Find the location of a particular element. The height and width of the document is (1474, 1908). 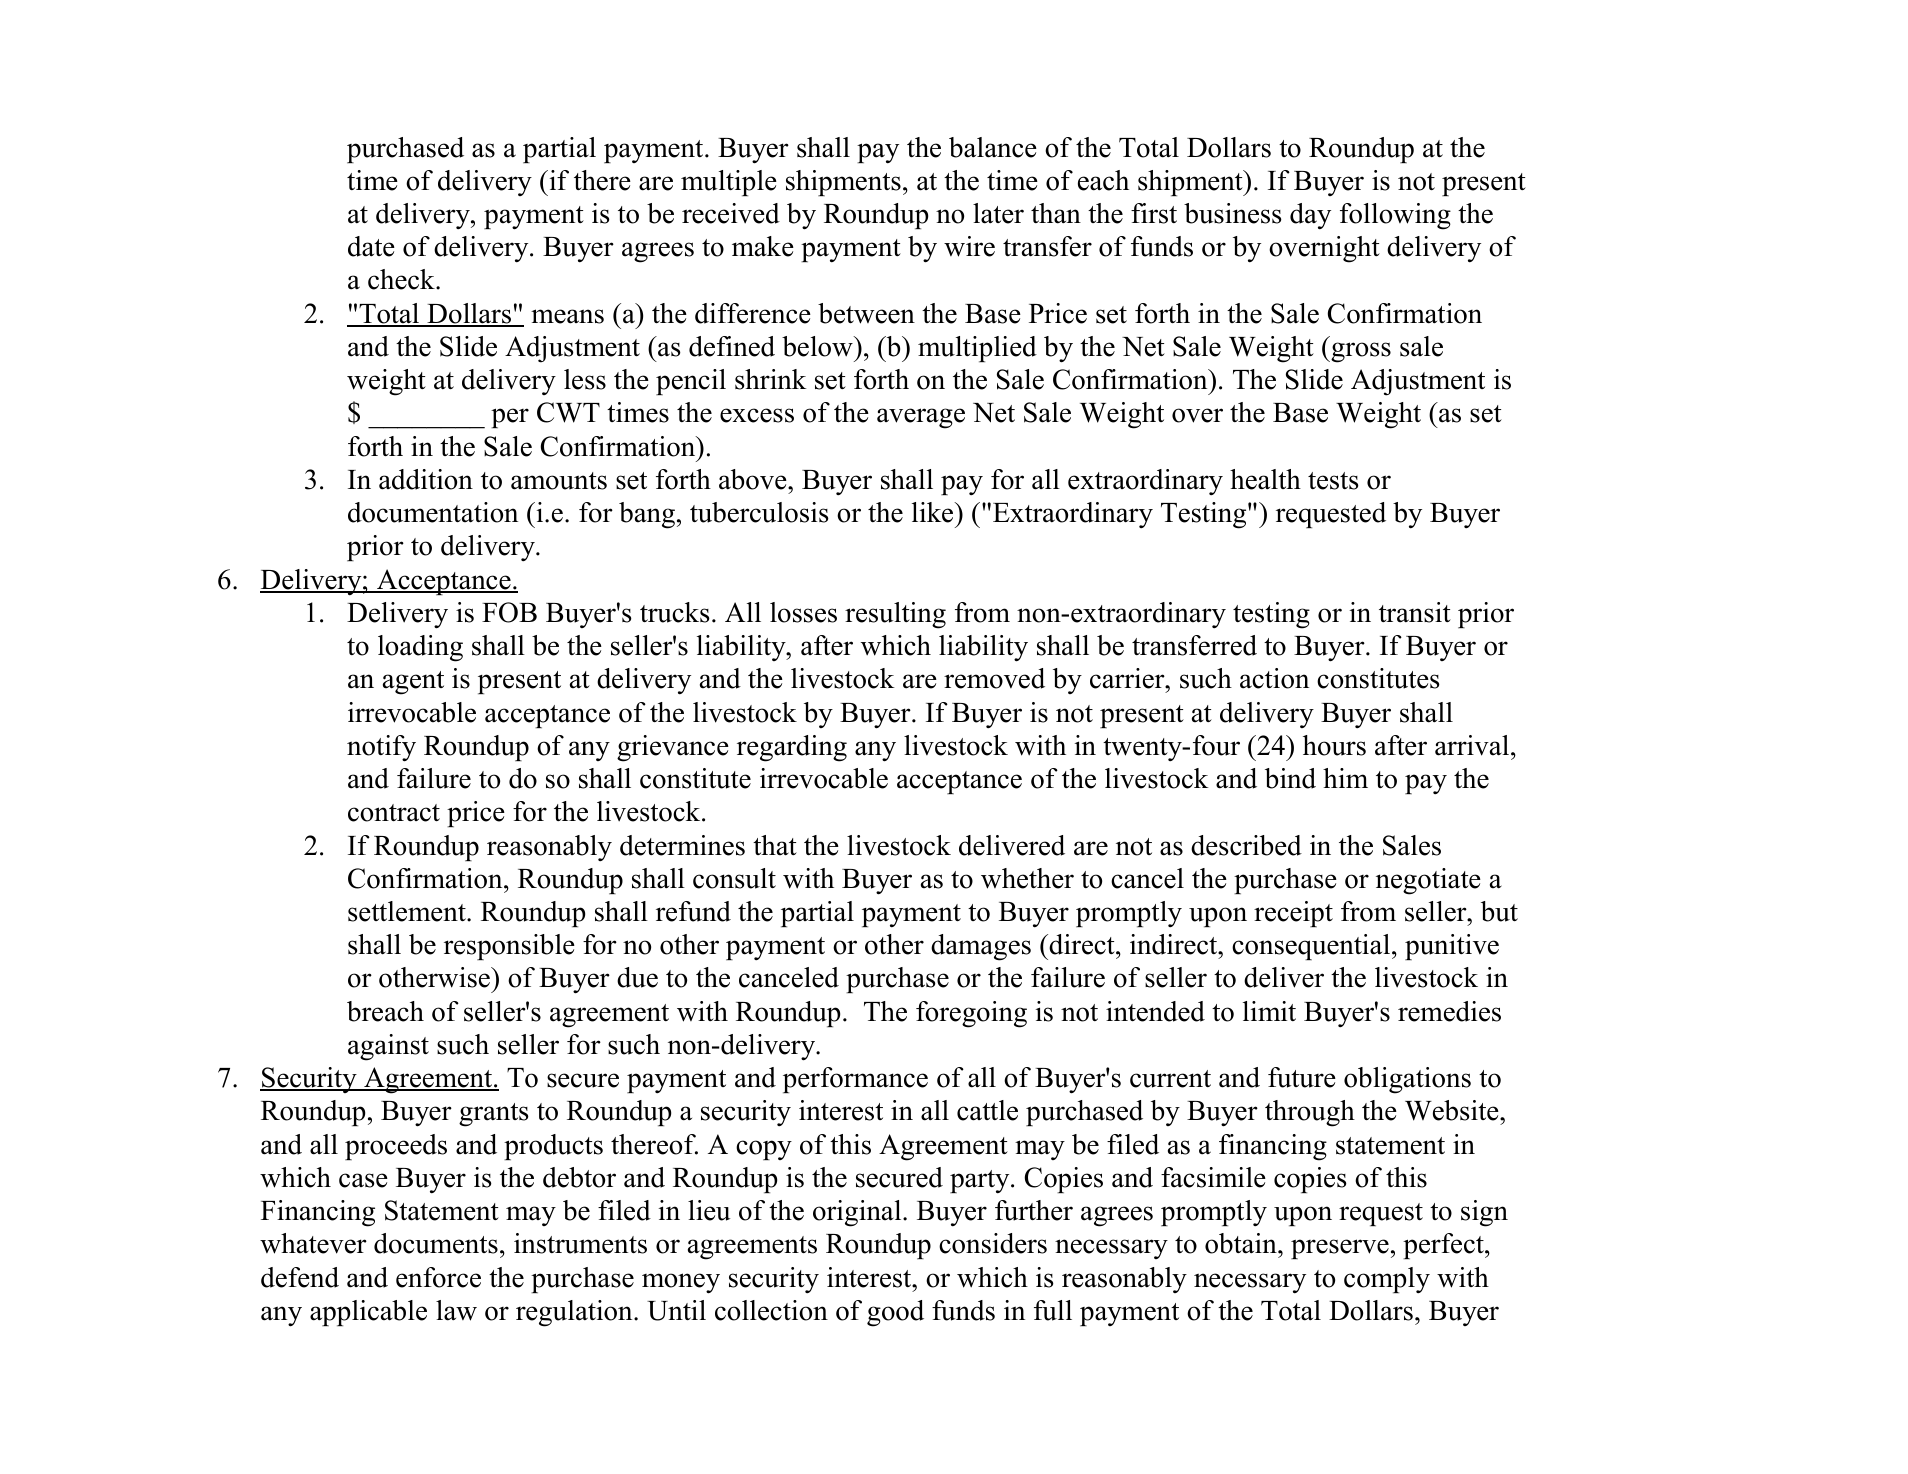

receipt is located at coordinates (1293, 914).
